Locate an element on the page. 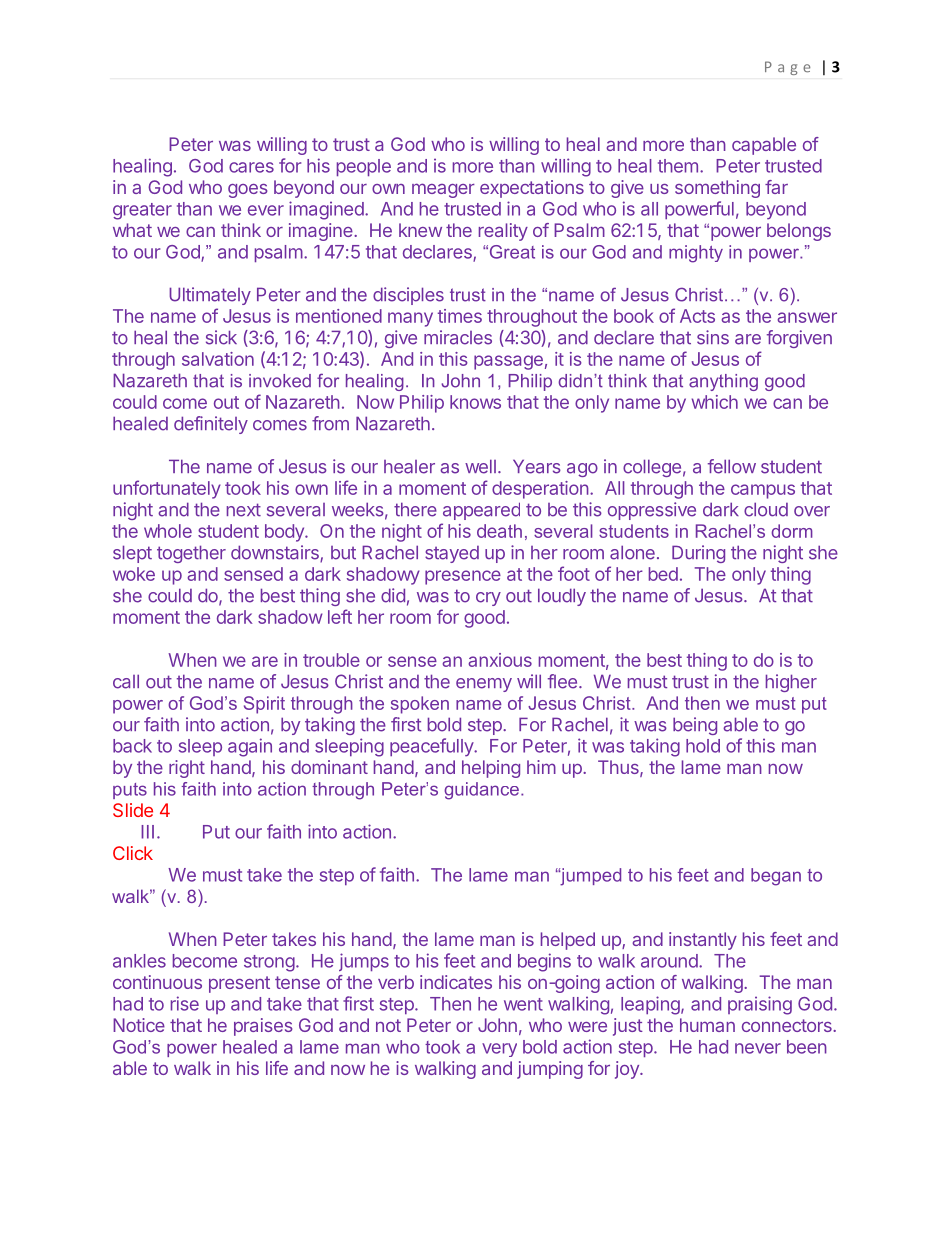 The width and height of the image is (952, 1233). knows is located at coordinates (475, 402).
